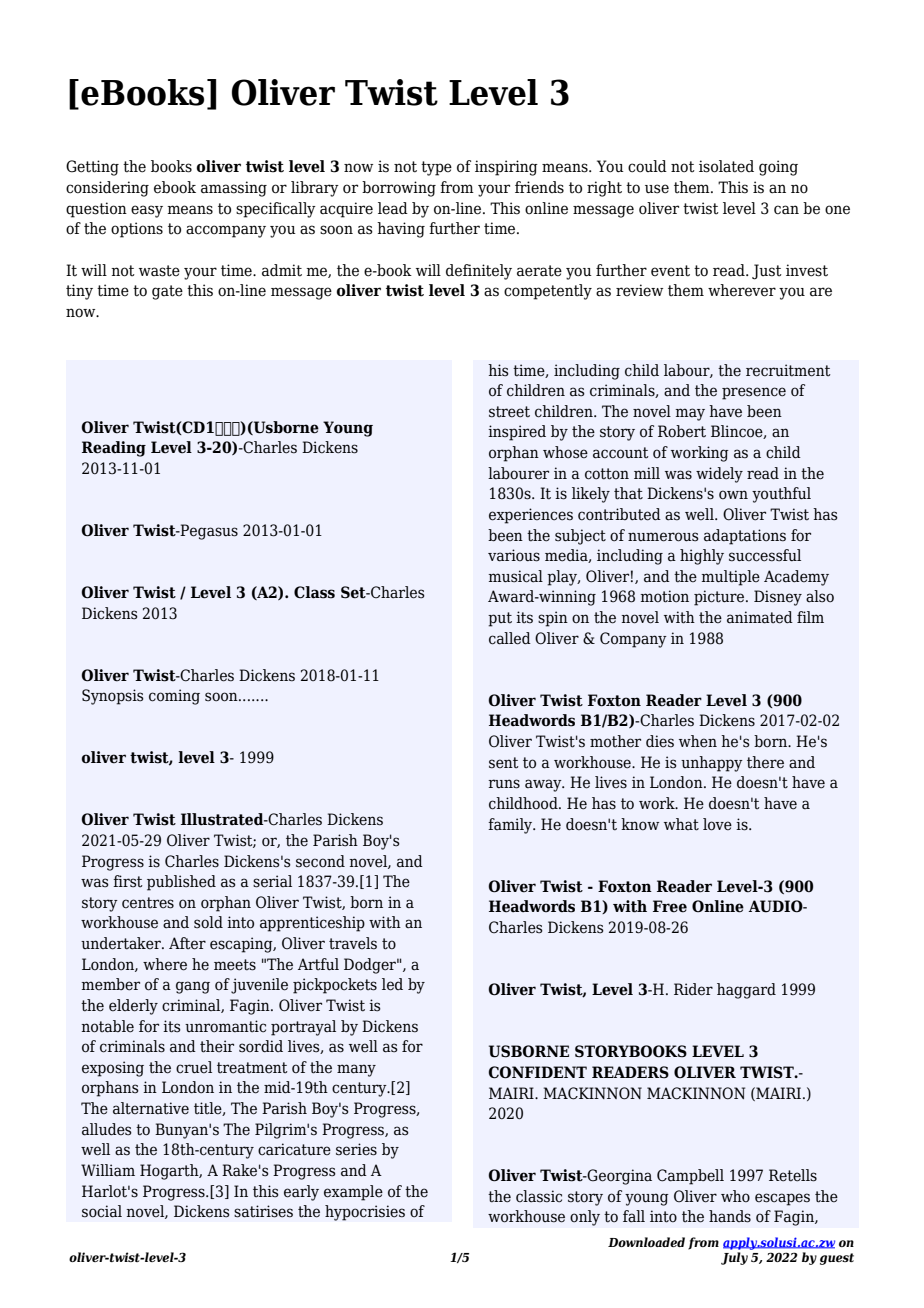 This screenshot has width=924, height=1308. What do you see at coordinates (365, 1213) in the screenshot?
I see `hypocrisies` at bounding box center [365, 1213].
